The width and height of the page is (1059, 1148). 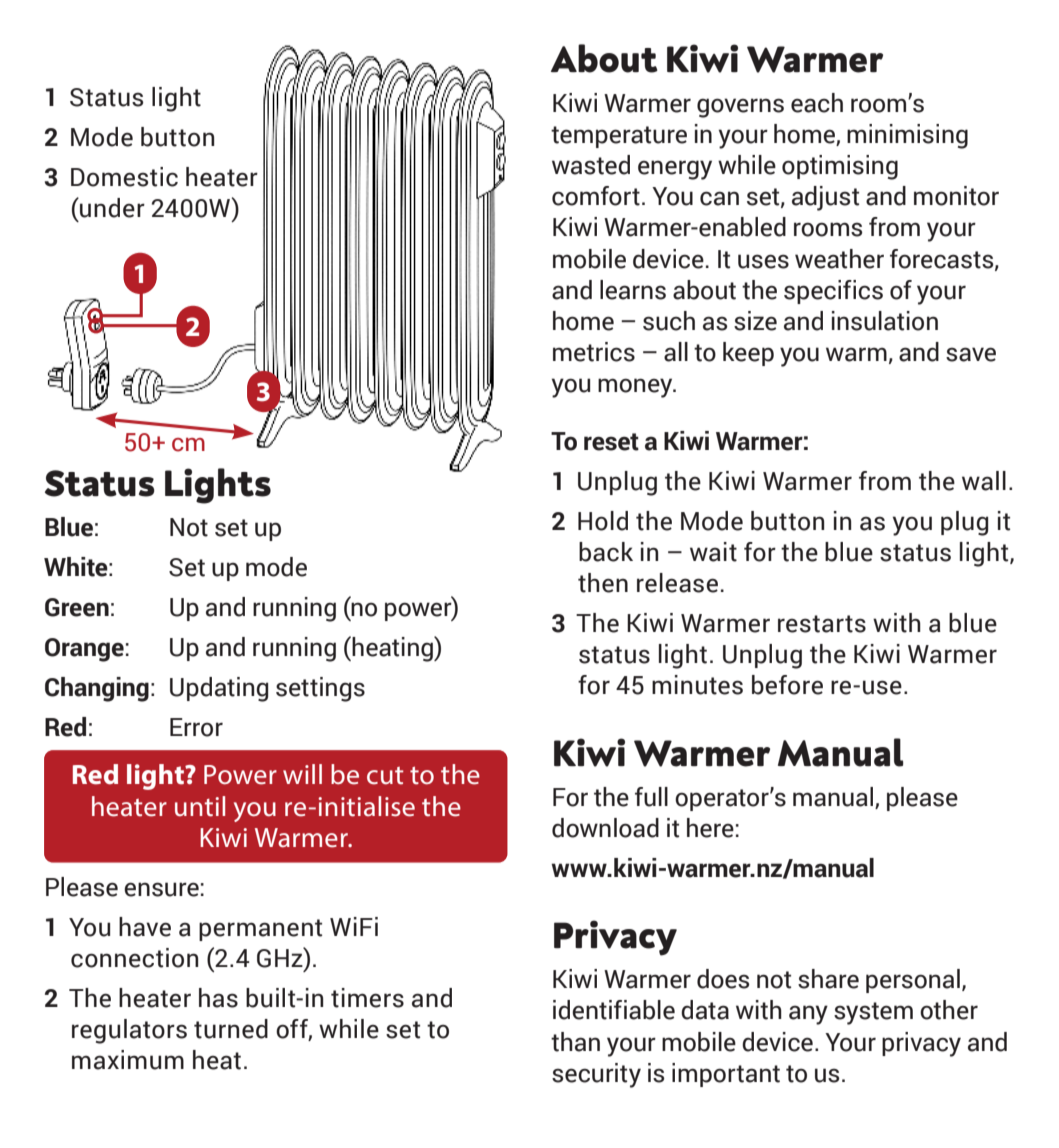 I want to click on minimising, so click(x=907, y=136).
